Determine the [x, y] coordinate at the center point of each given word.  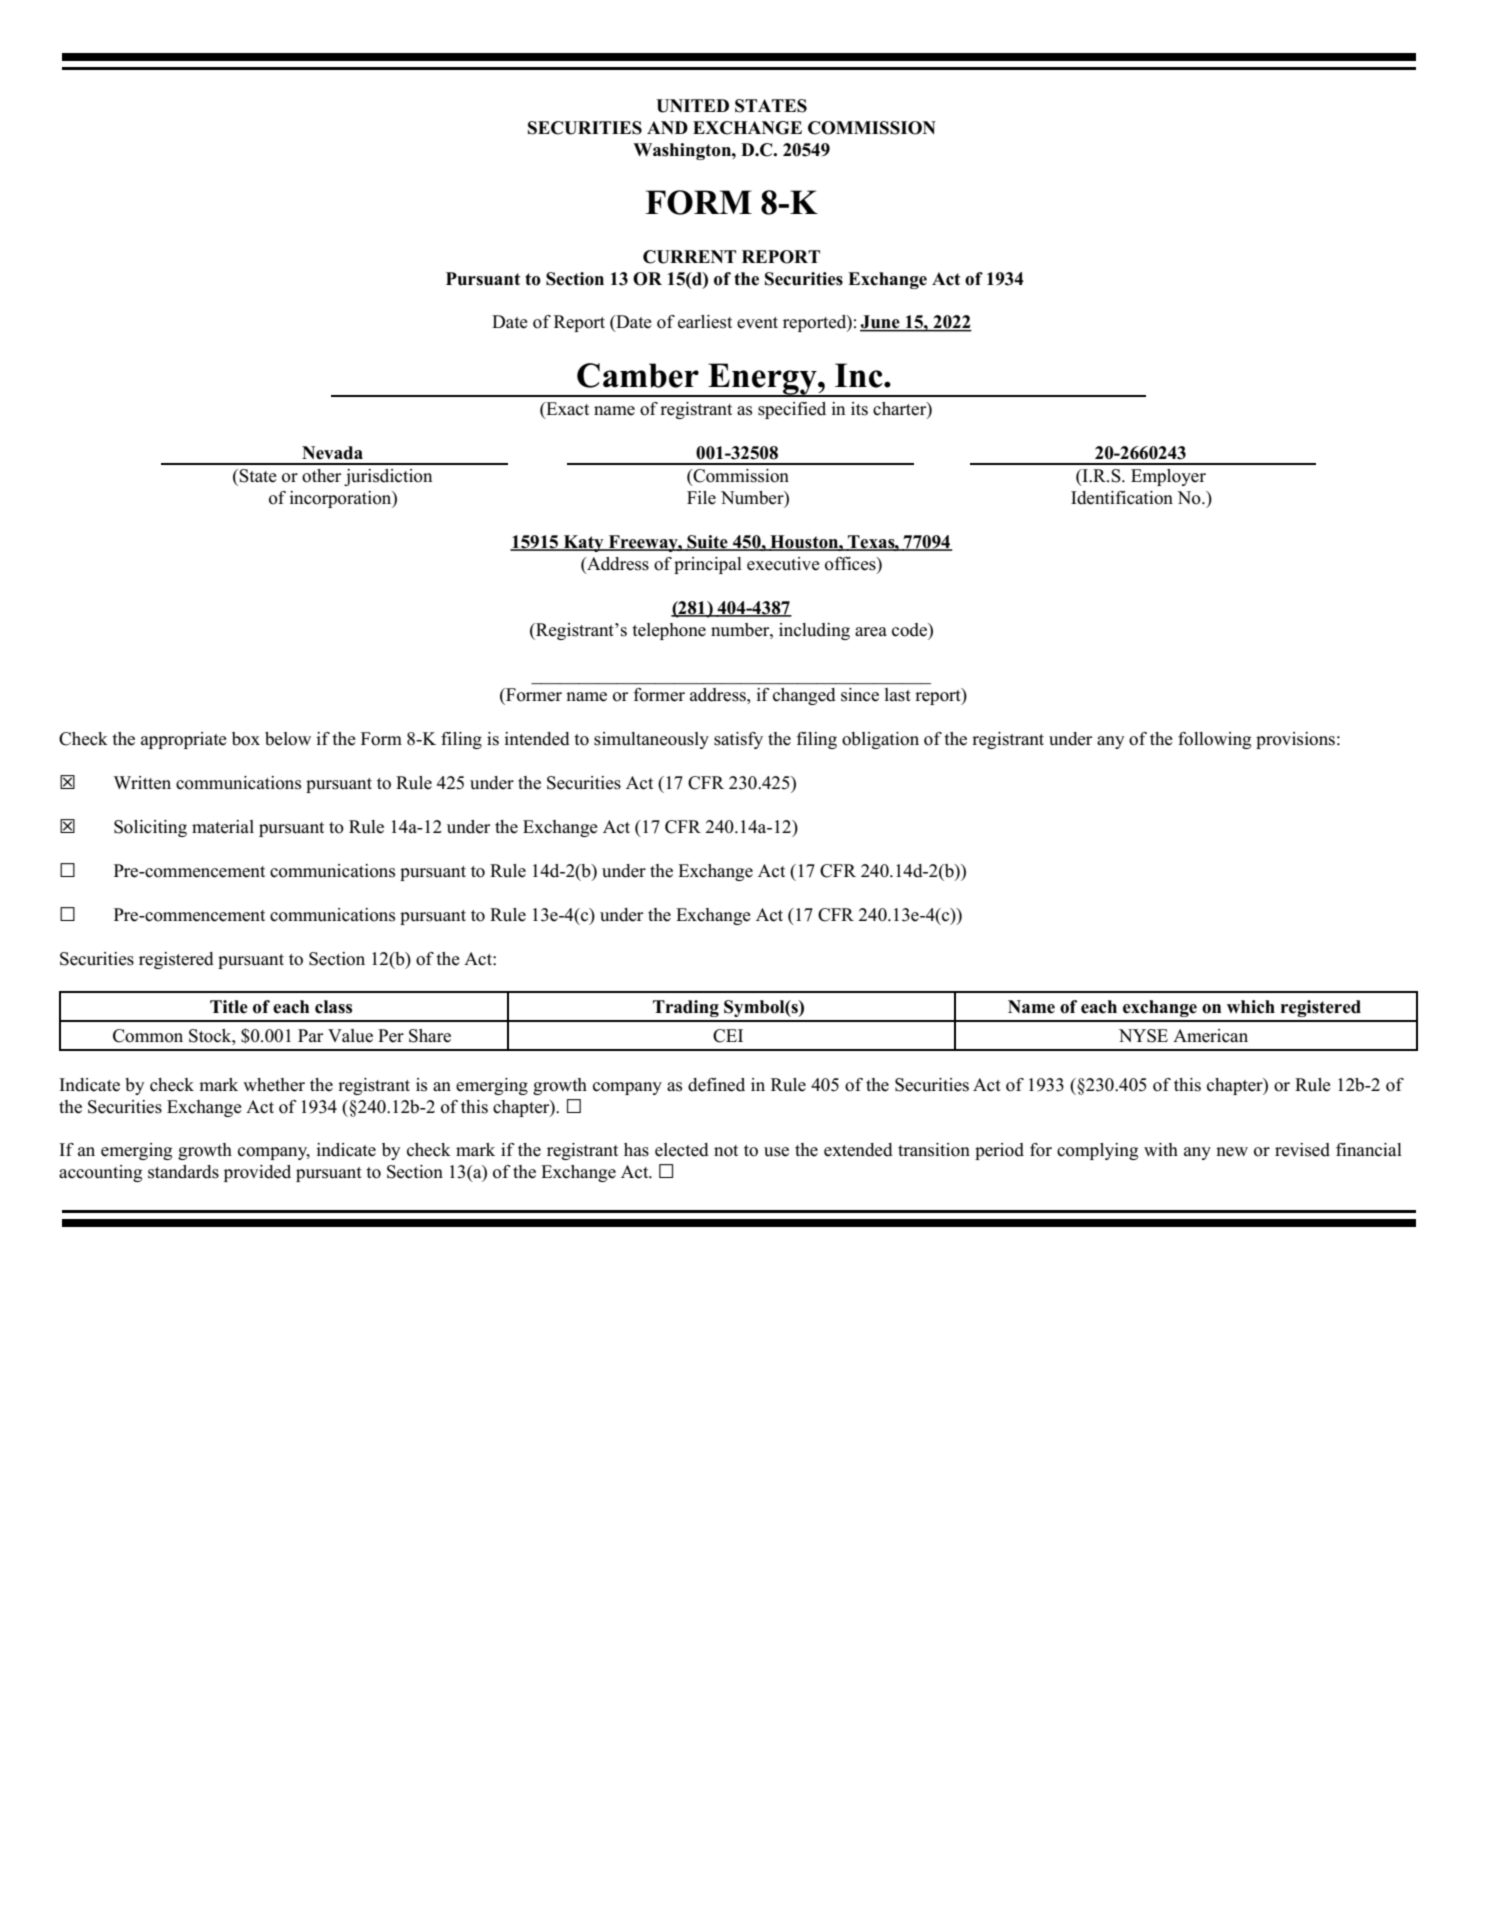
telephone [669, 631]
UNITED [692, 106]
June [881, 323]
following [1214, 740]
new [1232, 1152]
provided [257, 1173]
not [726, 1151]
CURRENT [689, 257]
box [246, 739]
